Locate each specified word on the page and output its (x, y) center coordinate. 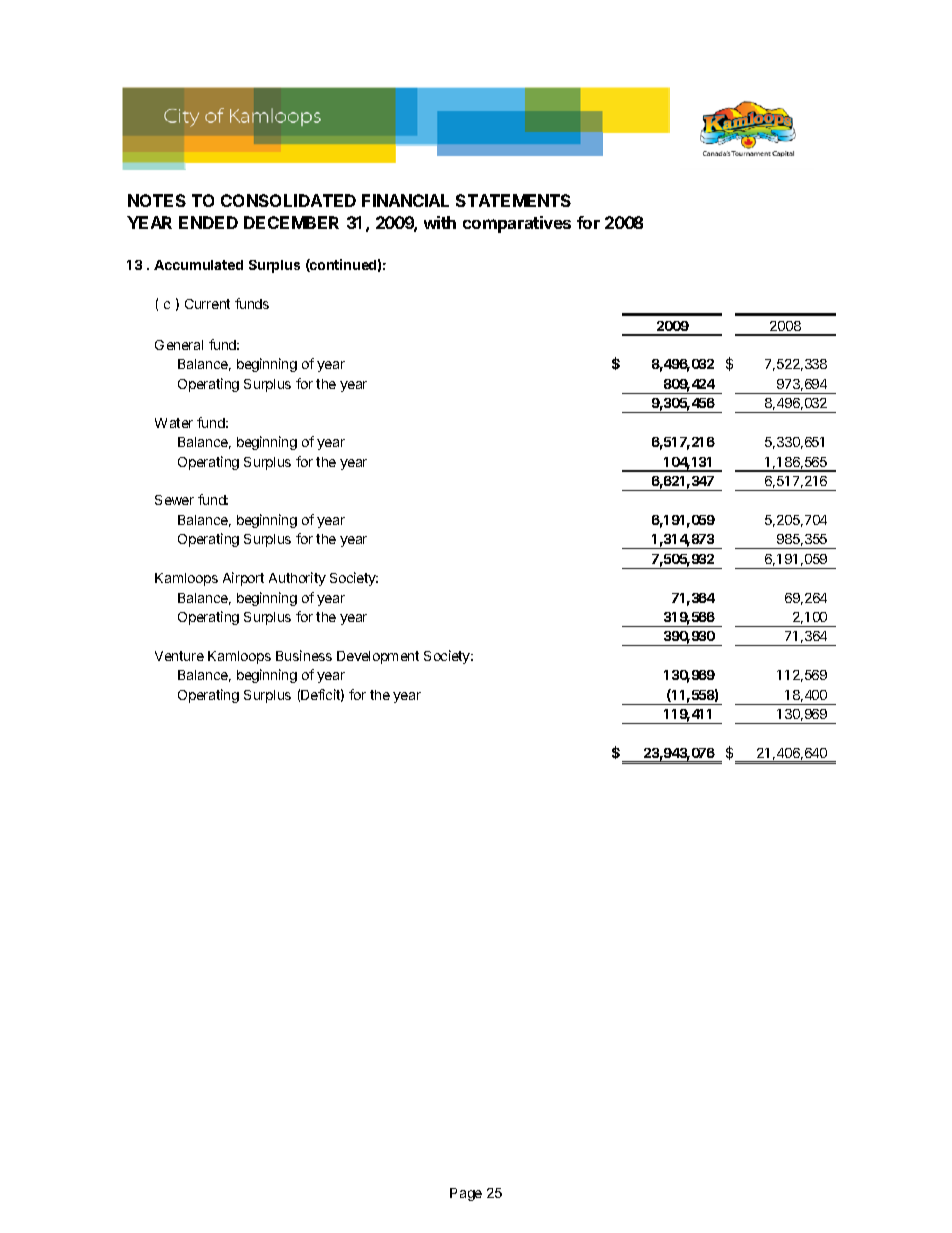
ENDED (208, 222)
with (440, 222)
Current (207, 304)
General (179, 345)
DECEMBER (291, 222)
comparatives (517, 224)
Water (174, 423)
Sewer (174, 500)
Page (466, 1194)
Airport (243, 579)
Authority (297, 579)
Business (304, 655)
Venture (179, 656)
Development (378, 657)
